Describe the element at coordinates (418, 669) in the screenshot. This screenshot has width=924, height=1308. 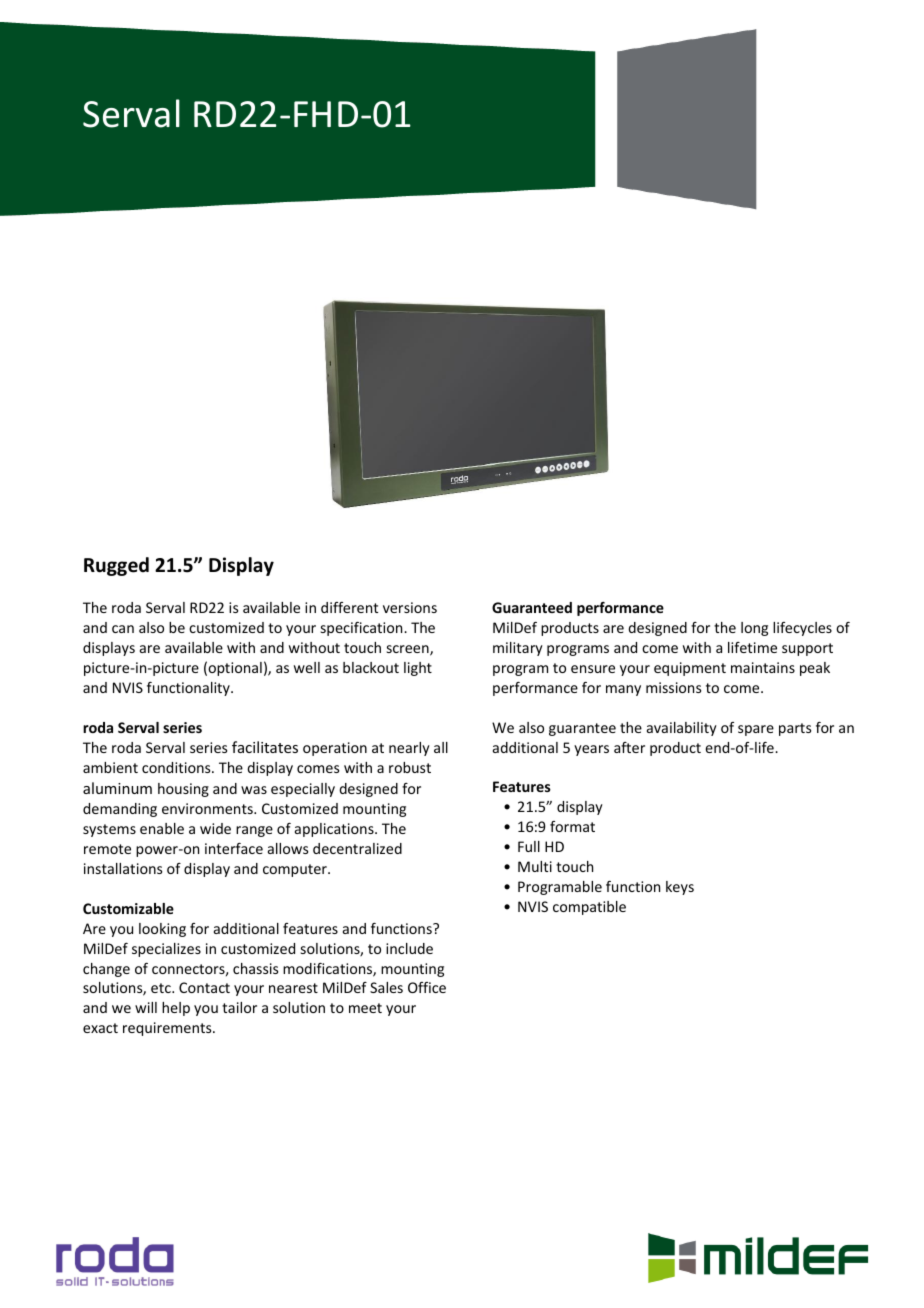
I see `light` at that location.
